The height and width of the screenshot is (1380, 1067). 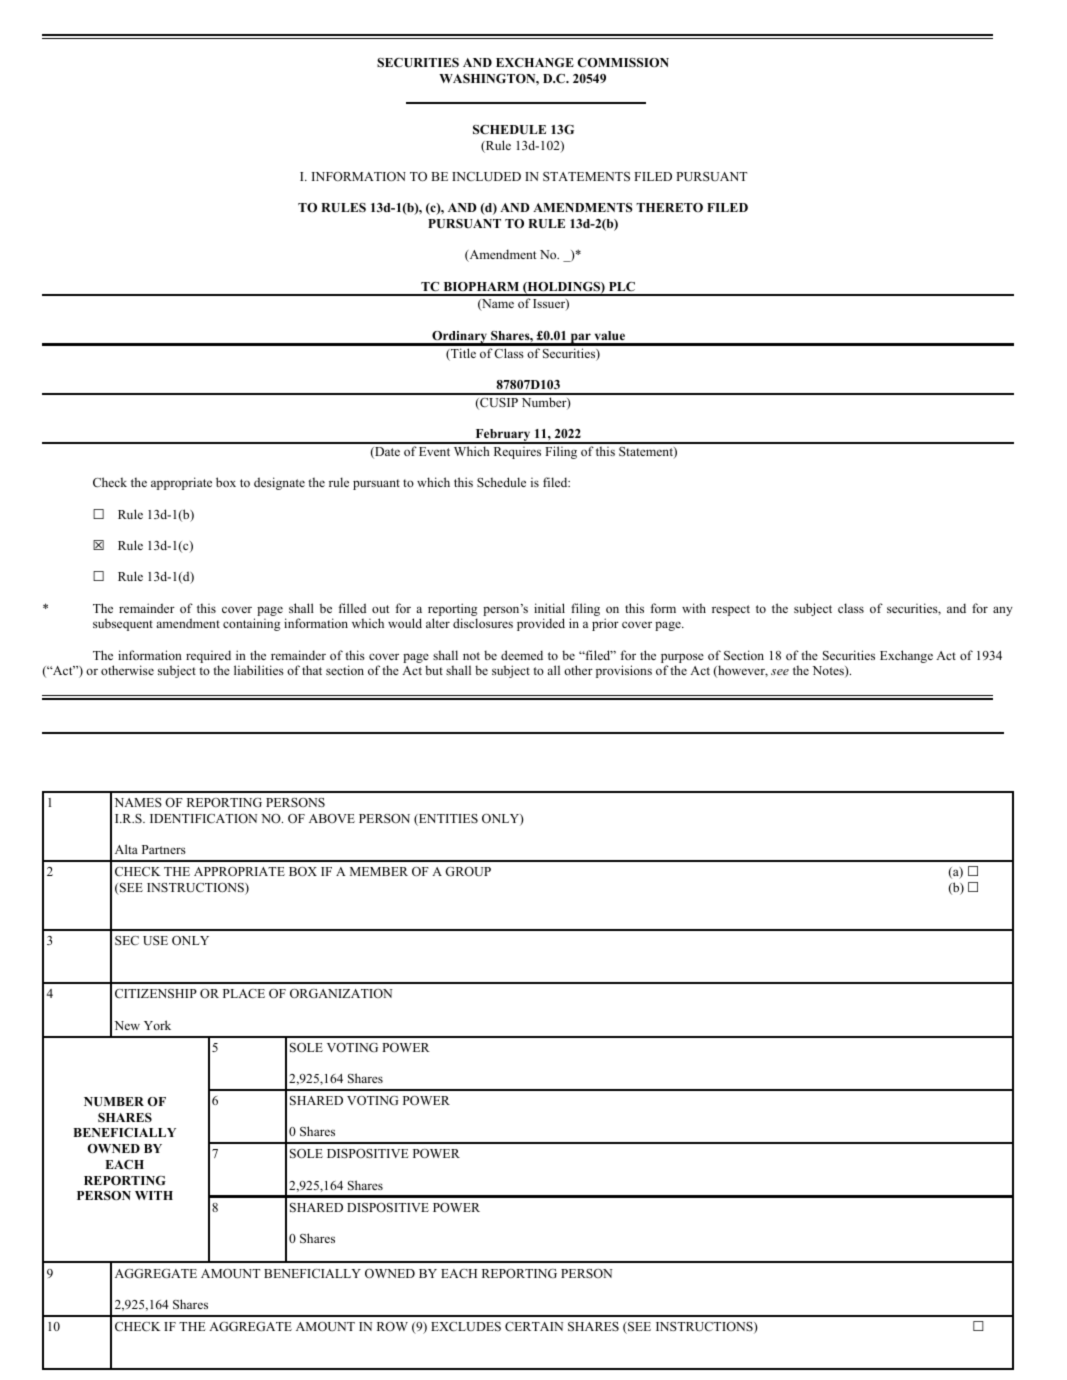 What do you see at coordinates (486, 177) in the screenshot?
I see `INCLUDED` at bounding box center [486, 177].
